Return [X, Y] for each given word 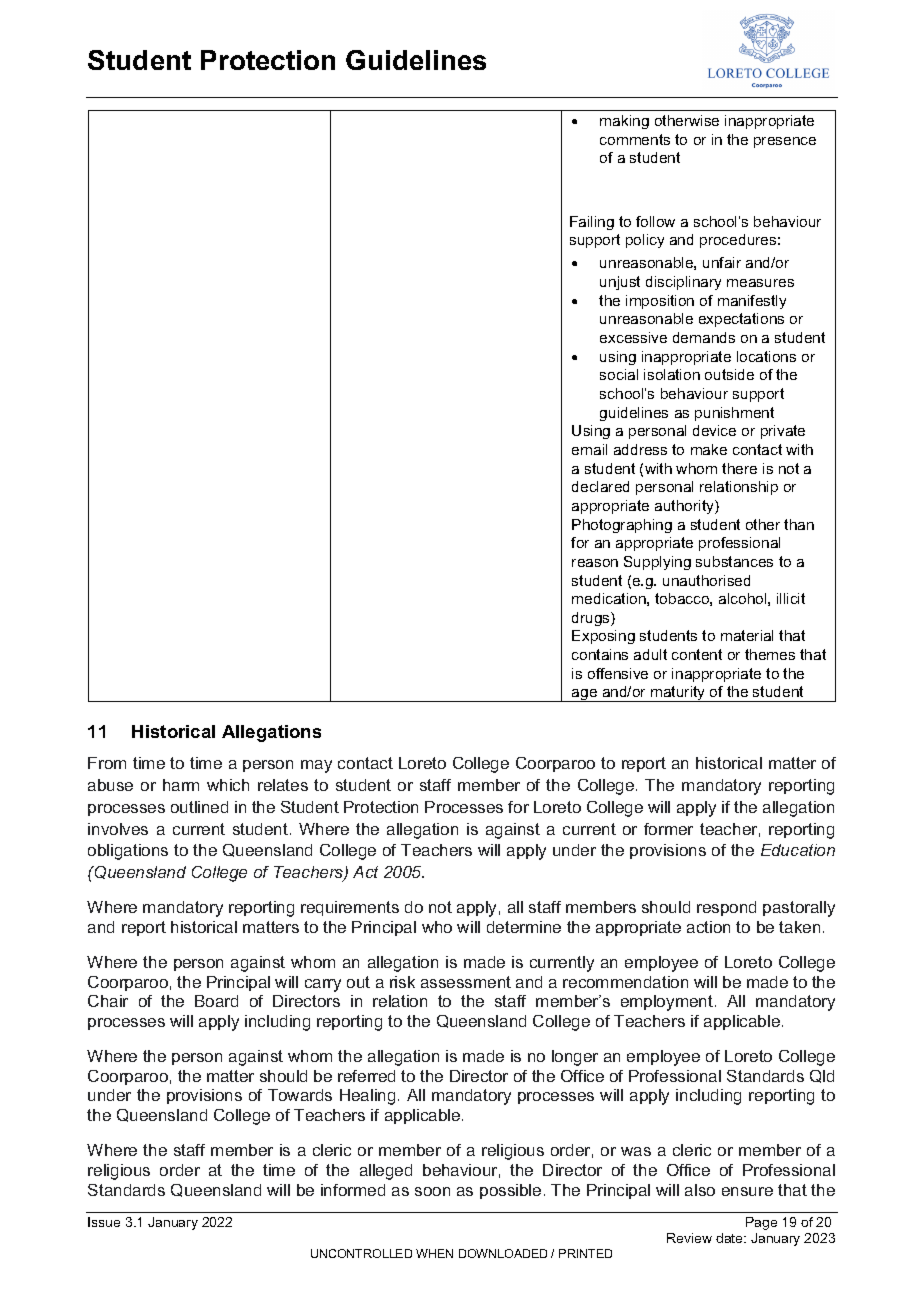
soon [432, 1191]
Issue [104, 1222]
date [731, 1238]
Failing [592, 223]
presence [785, 142]
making [624, 122]
